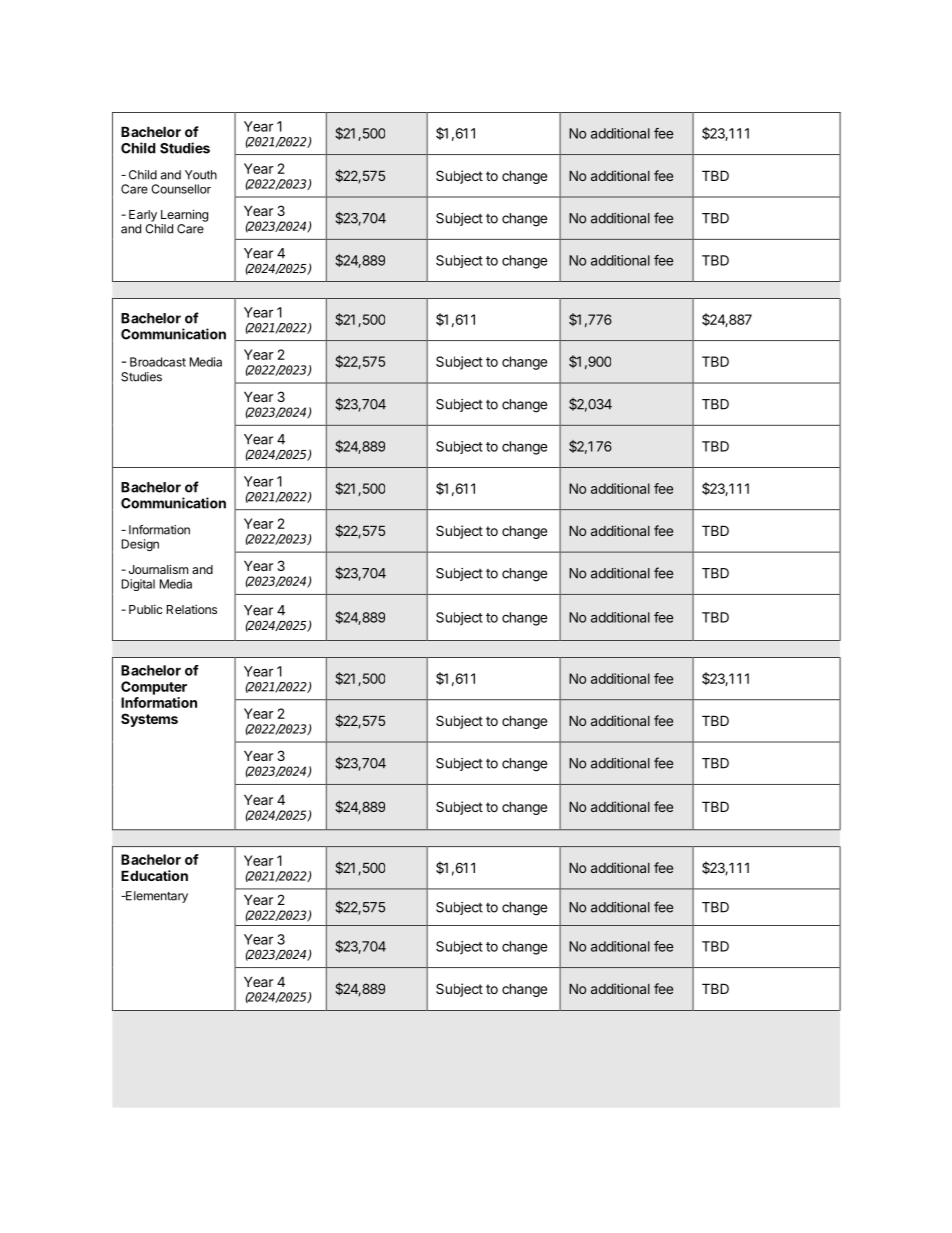 The width and height of the page is (952, 1233). What do you see at coordinates (181, 189) in the page?
I see `Counsellor` at bounding box center [181, 189].
